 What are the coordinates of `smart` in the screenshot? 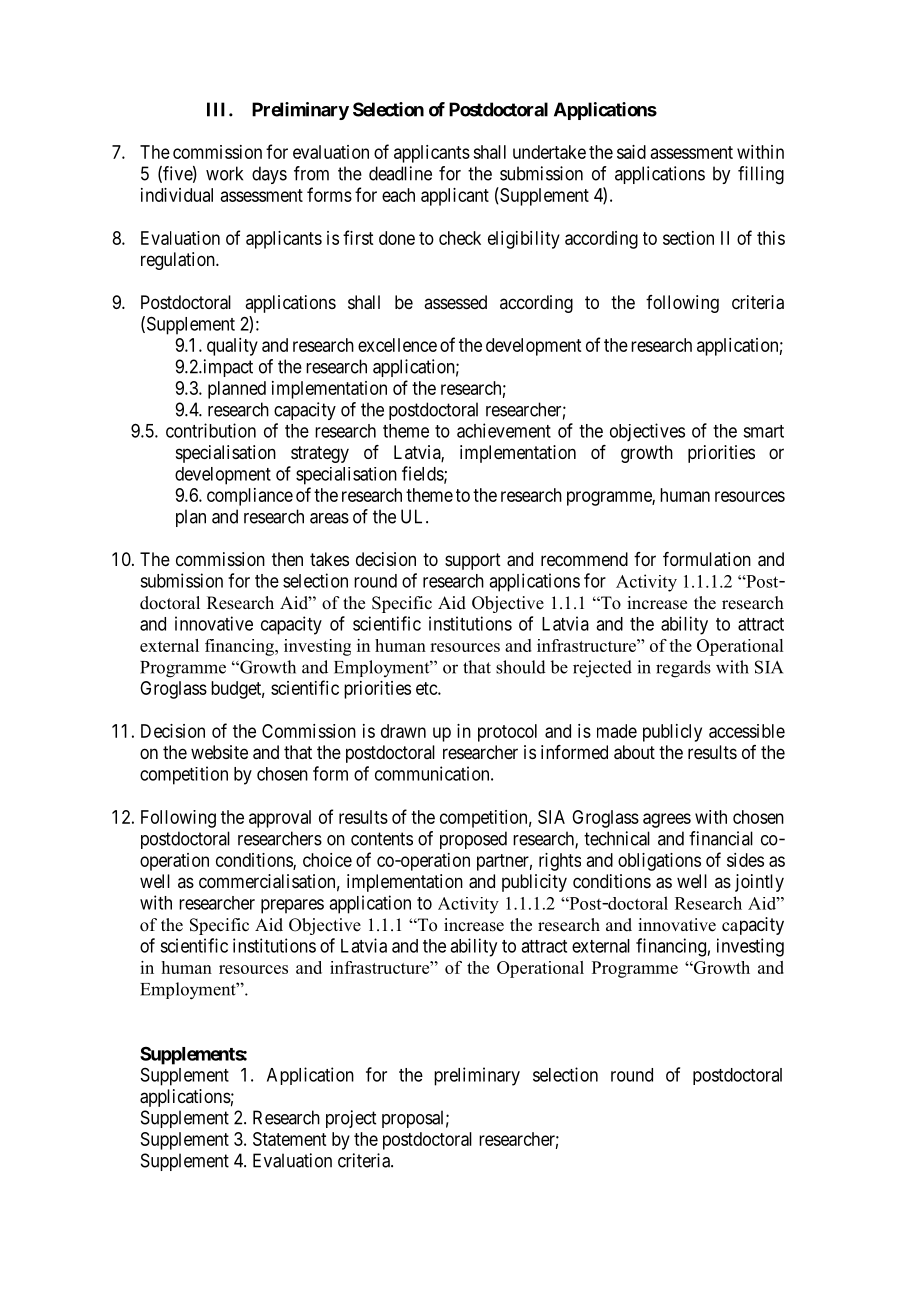 It's located at (763, 431).
